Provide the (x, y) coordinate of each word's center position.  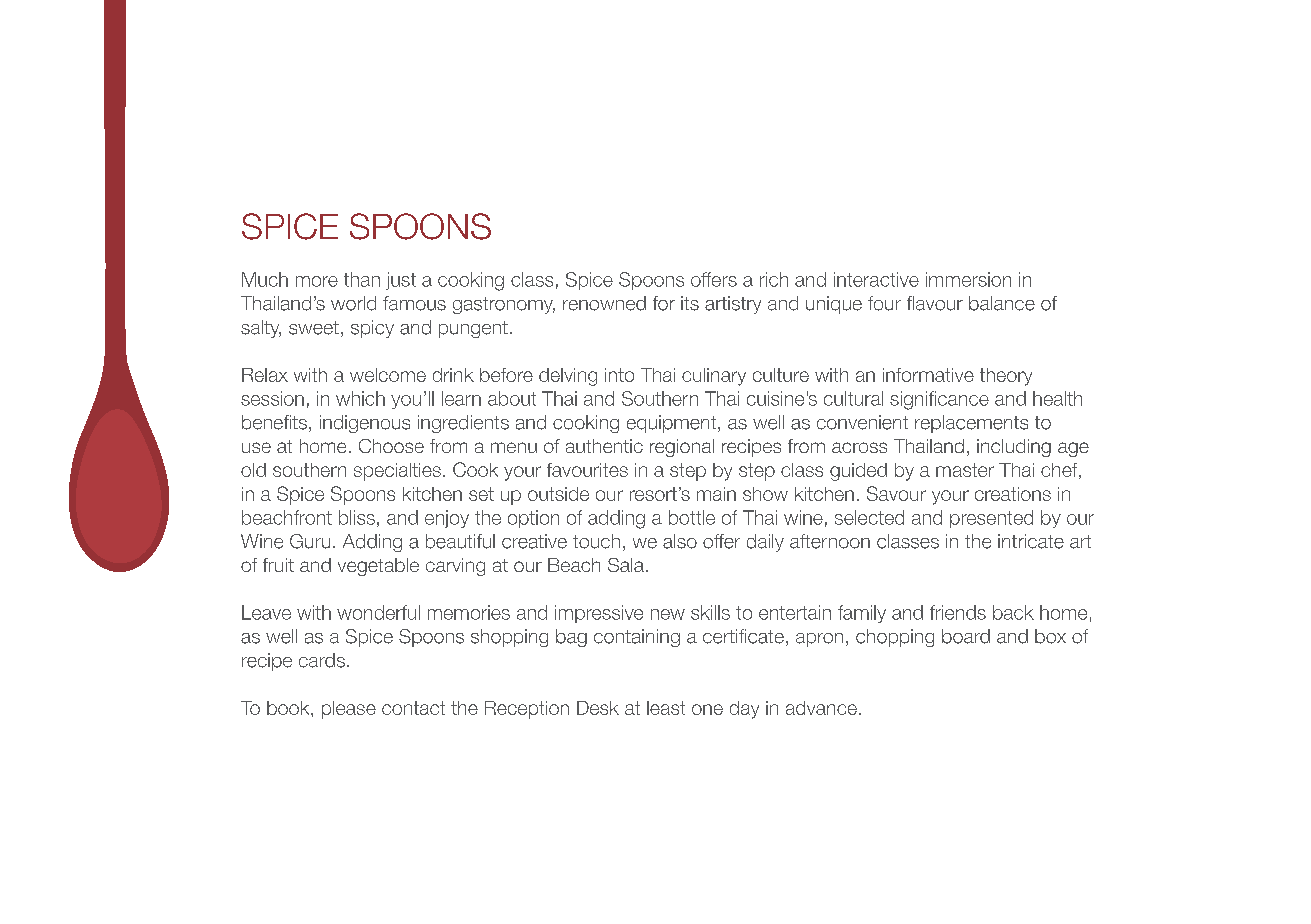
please (349, 710)
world (353, 303)
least (666, 708)
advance (821, 708)
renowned (604, 303)
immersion (968, 279)
